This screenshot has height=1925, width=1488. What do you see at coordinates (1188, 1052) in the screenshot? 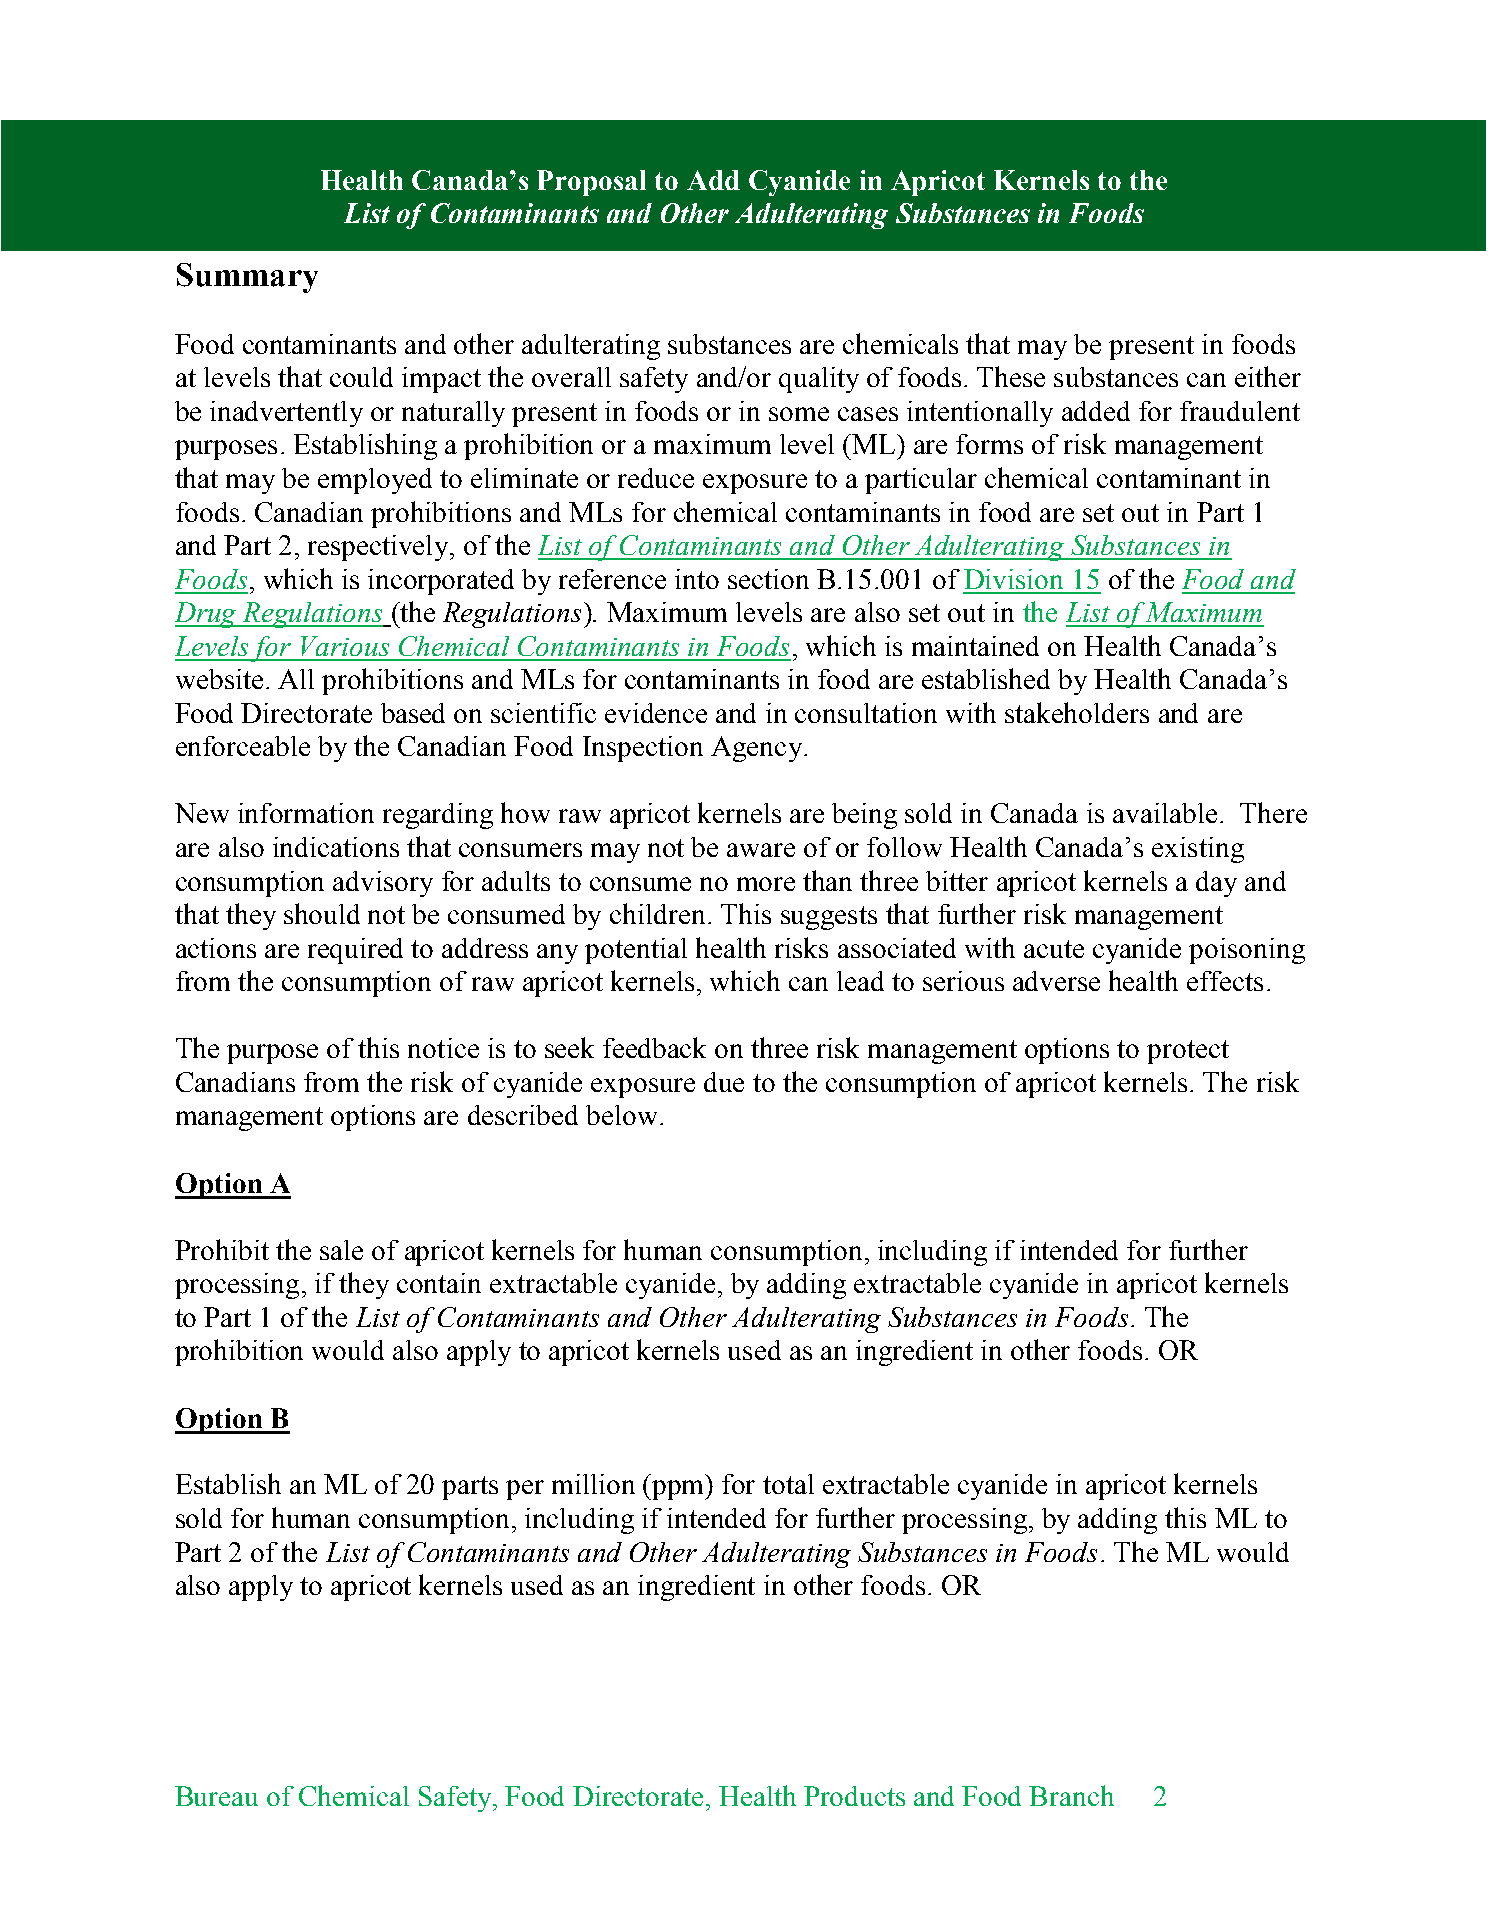
I see `protect` at bounding box center [1188, 1052].
